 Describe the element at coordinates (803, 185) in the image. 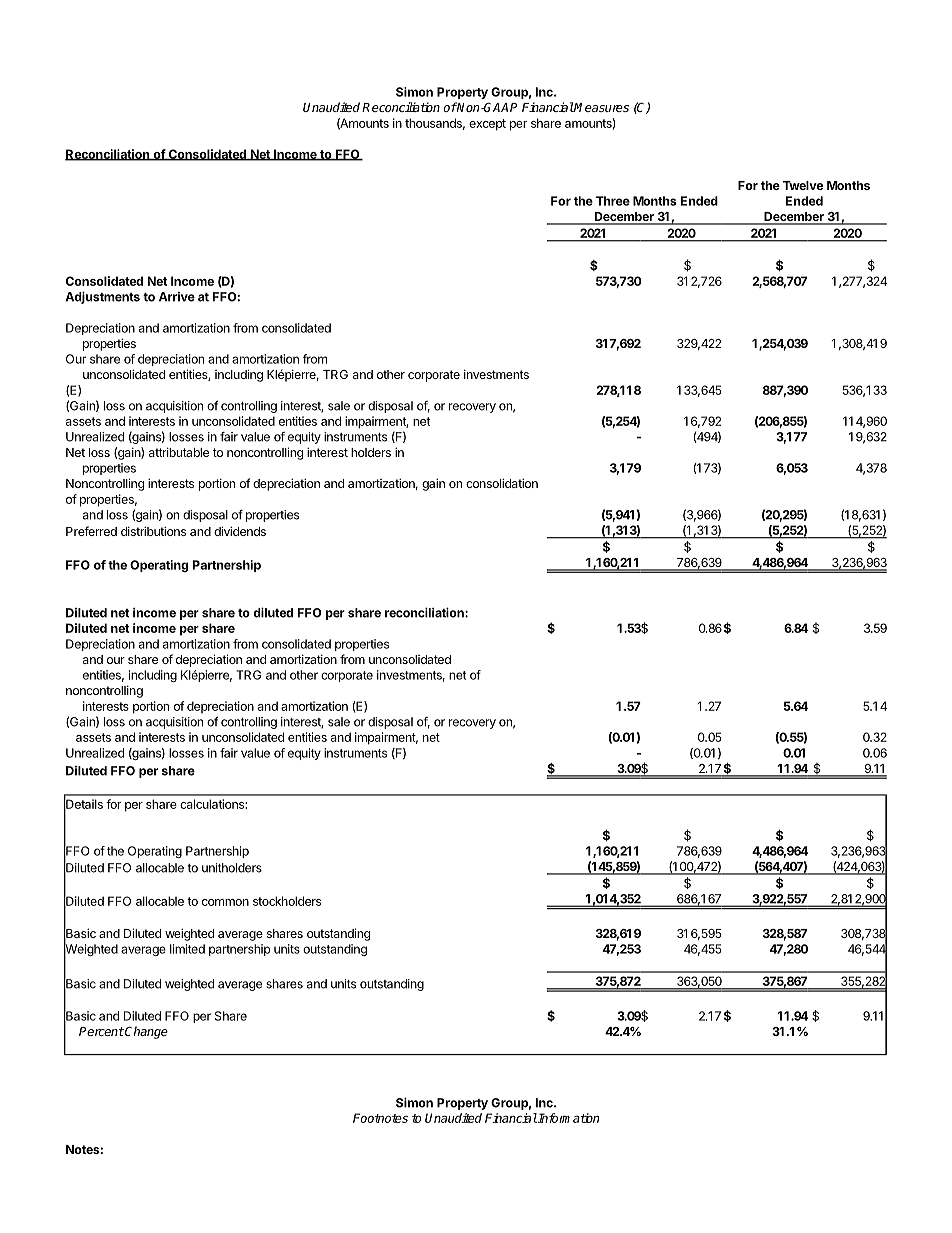

I see `Twelve` at that location.
